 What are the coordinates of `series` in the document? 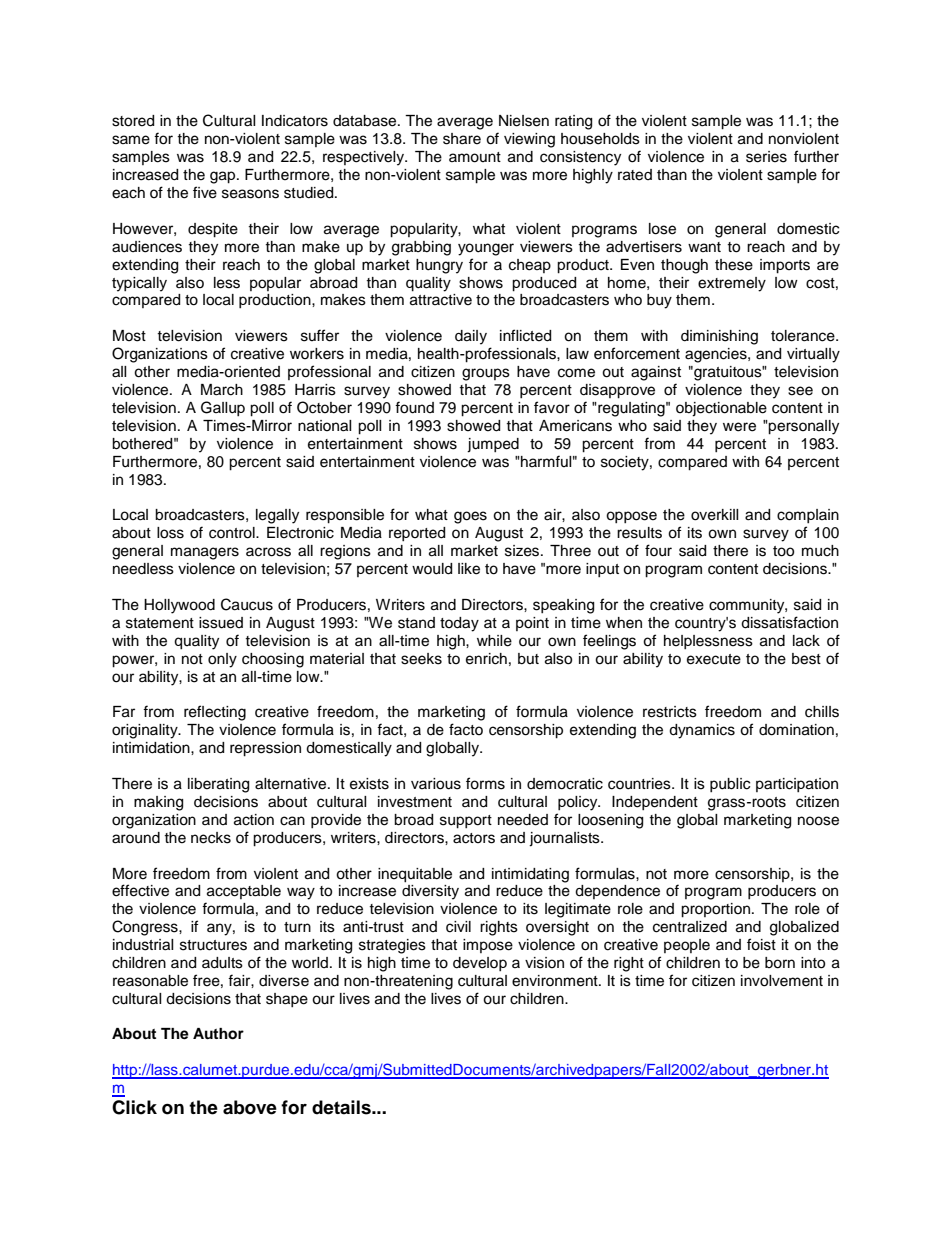 It's located at (766, 157).
